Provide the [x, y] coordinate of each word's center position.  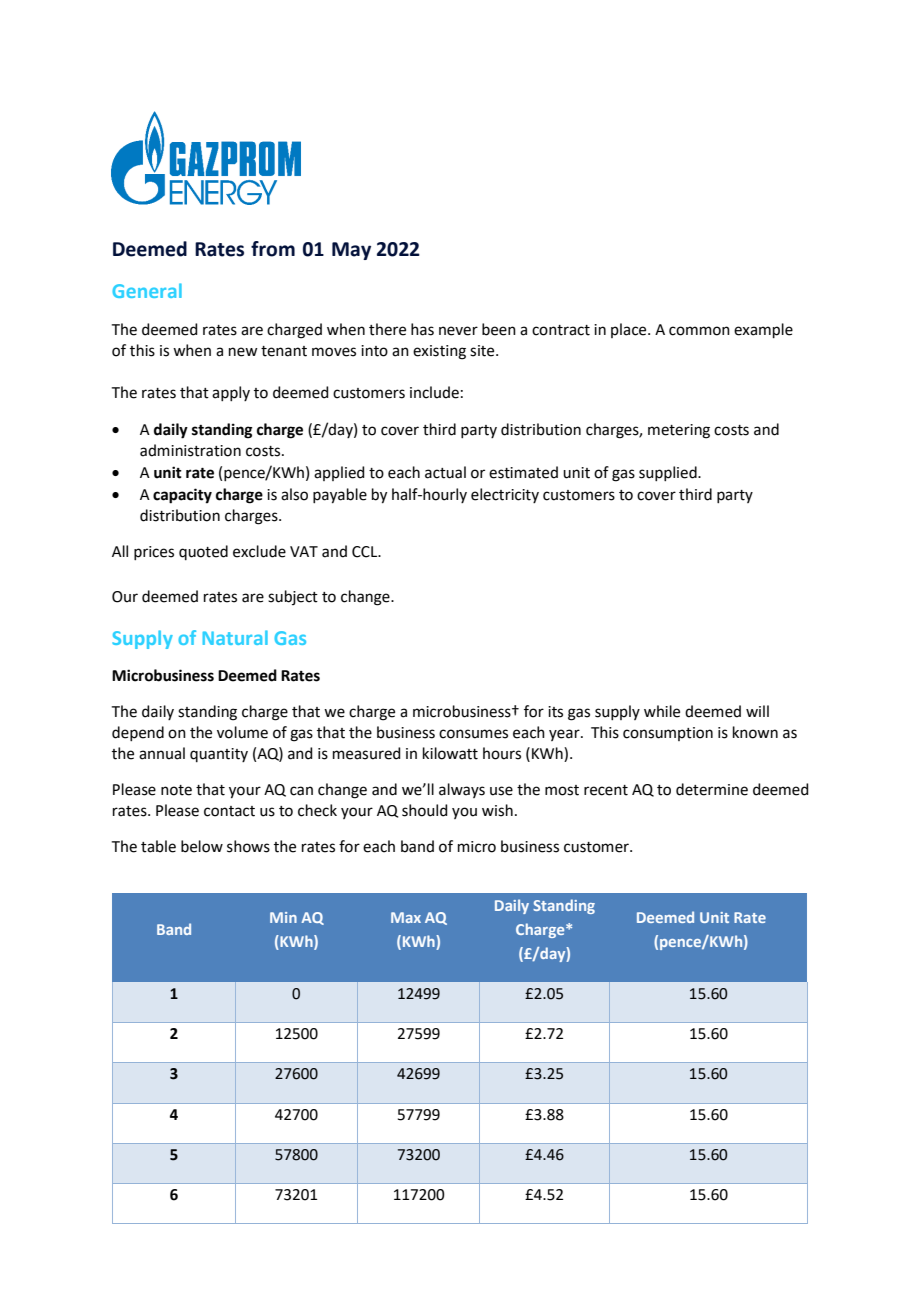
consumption [668, 734]
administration [190, 450]
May [351, 251]
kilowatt [450, 753]
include [434, 392]
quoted [203, 552]
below [202, 846]
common [699, 331]
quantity [219, 755]
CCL [366, 552]
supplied [669, 473]
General [147, 290]
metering [679, 431]
